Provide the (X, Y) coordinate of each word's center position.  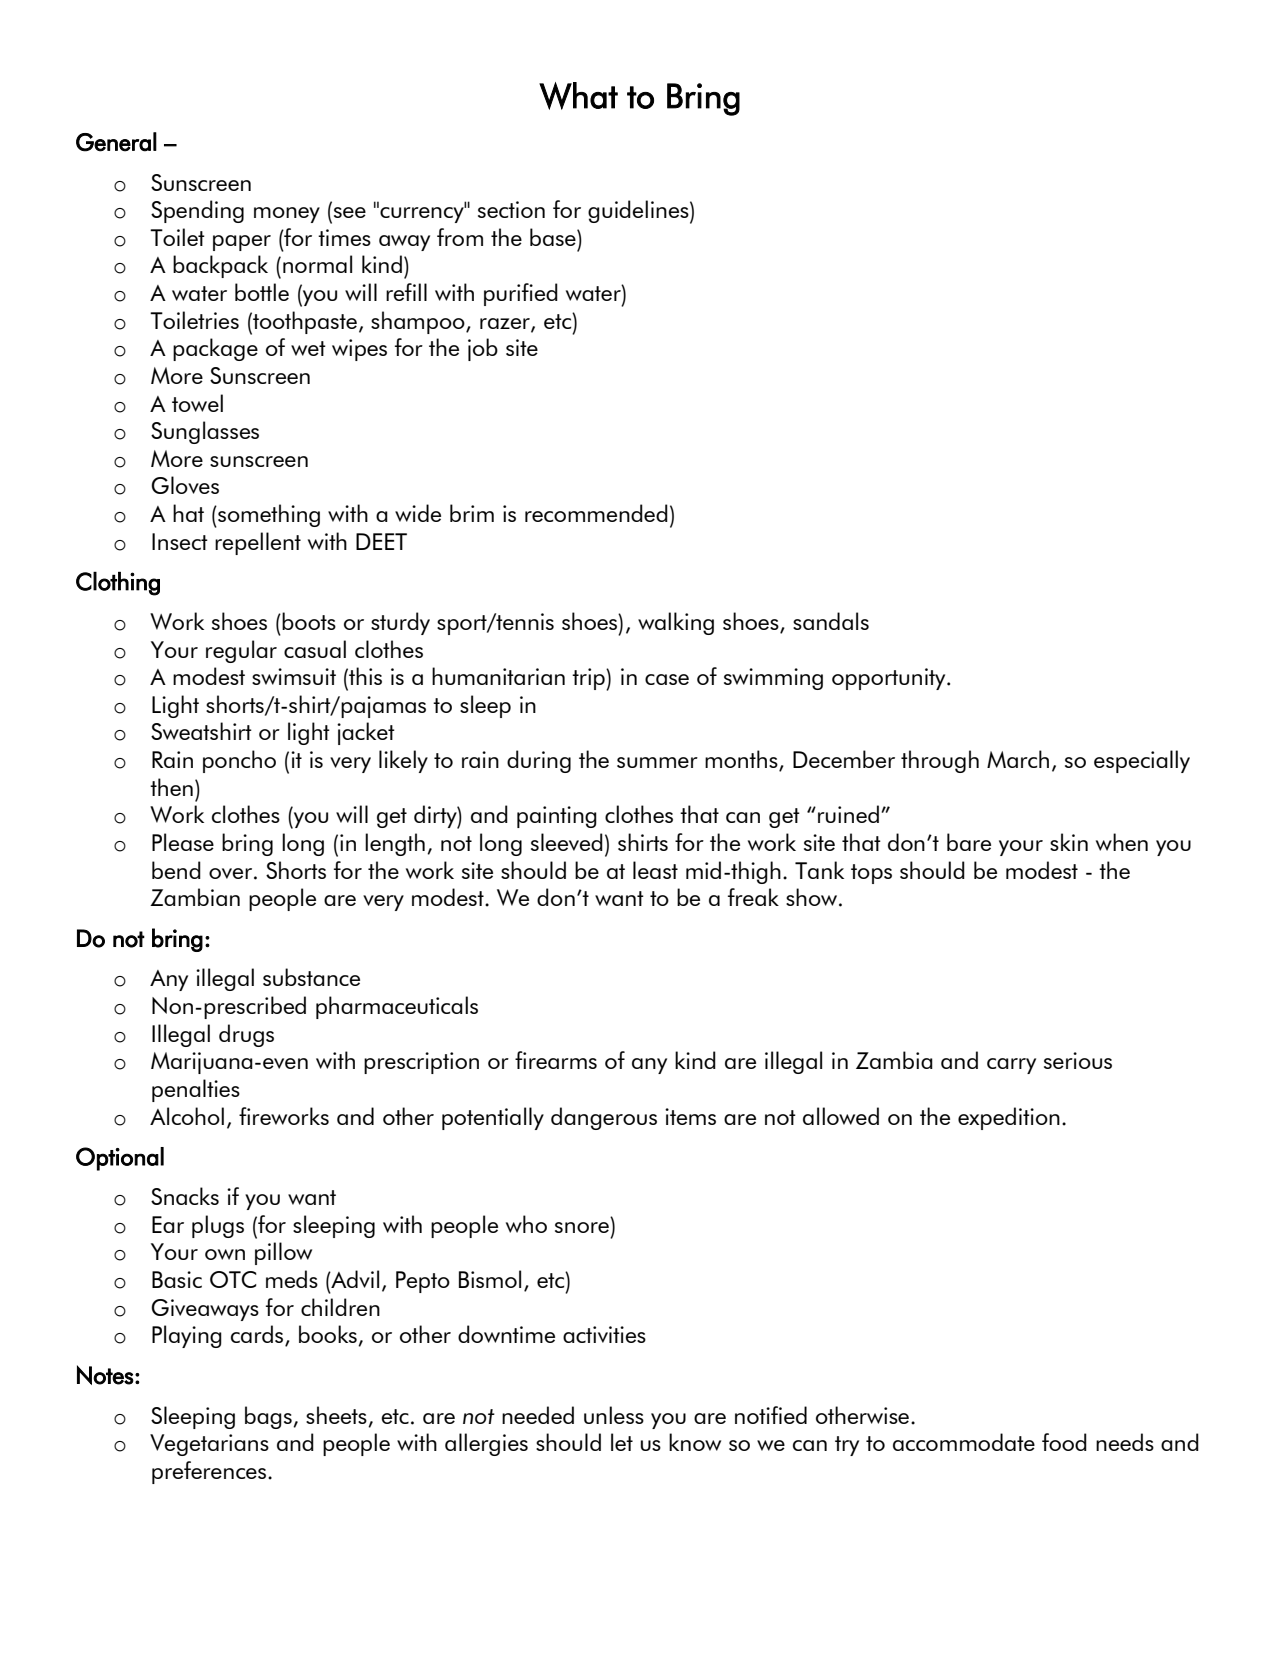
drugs (246, 1035)
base (554, 237)
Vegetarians (209, 1445)
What (578, 96)
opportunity (890, 679)
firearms (556, 1060)
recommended (596, 513)
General (116, 142)
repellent (258, 543)
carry (1011, 1066)
